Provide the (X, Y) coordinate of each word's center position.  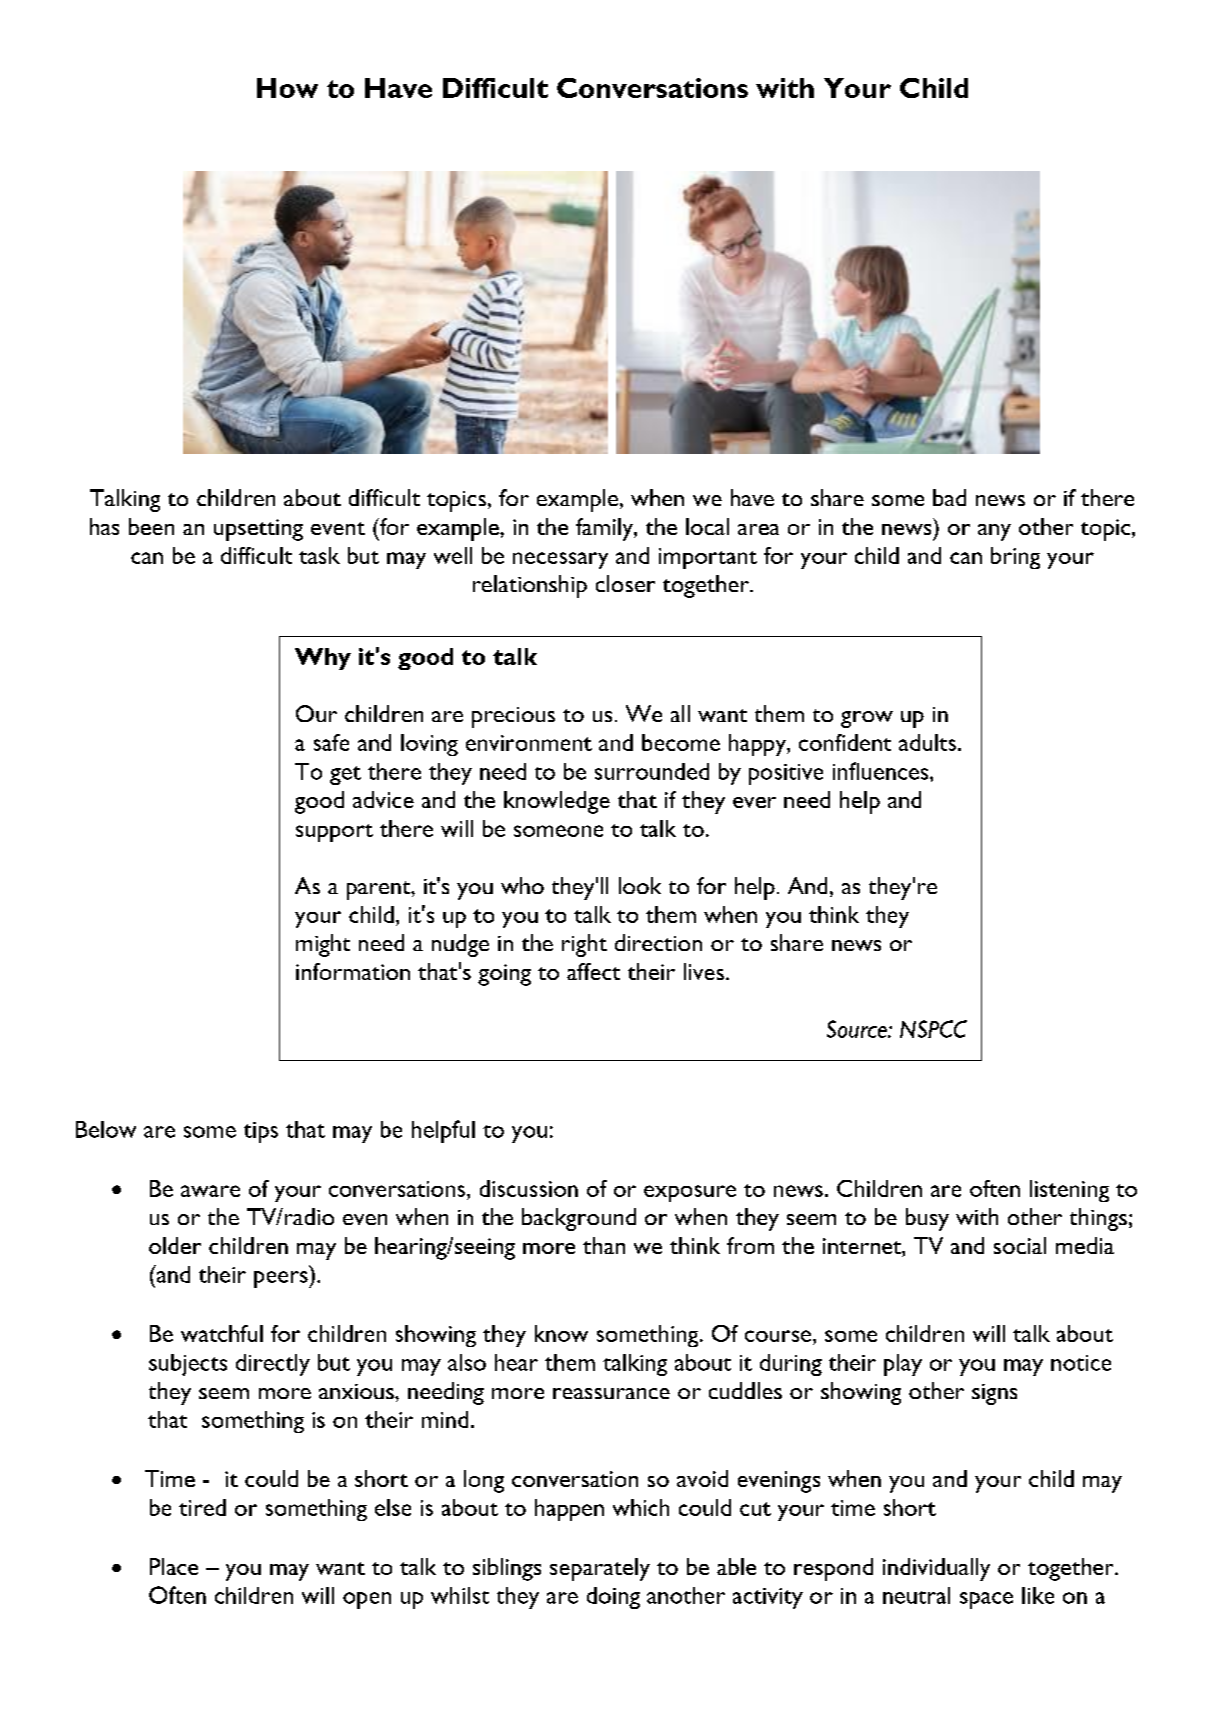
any (994, 532)
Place (174, 1566)
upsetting (258, 530)
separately (600, 1569)
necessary (560, 560)
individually (936, 1569)
